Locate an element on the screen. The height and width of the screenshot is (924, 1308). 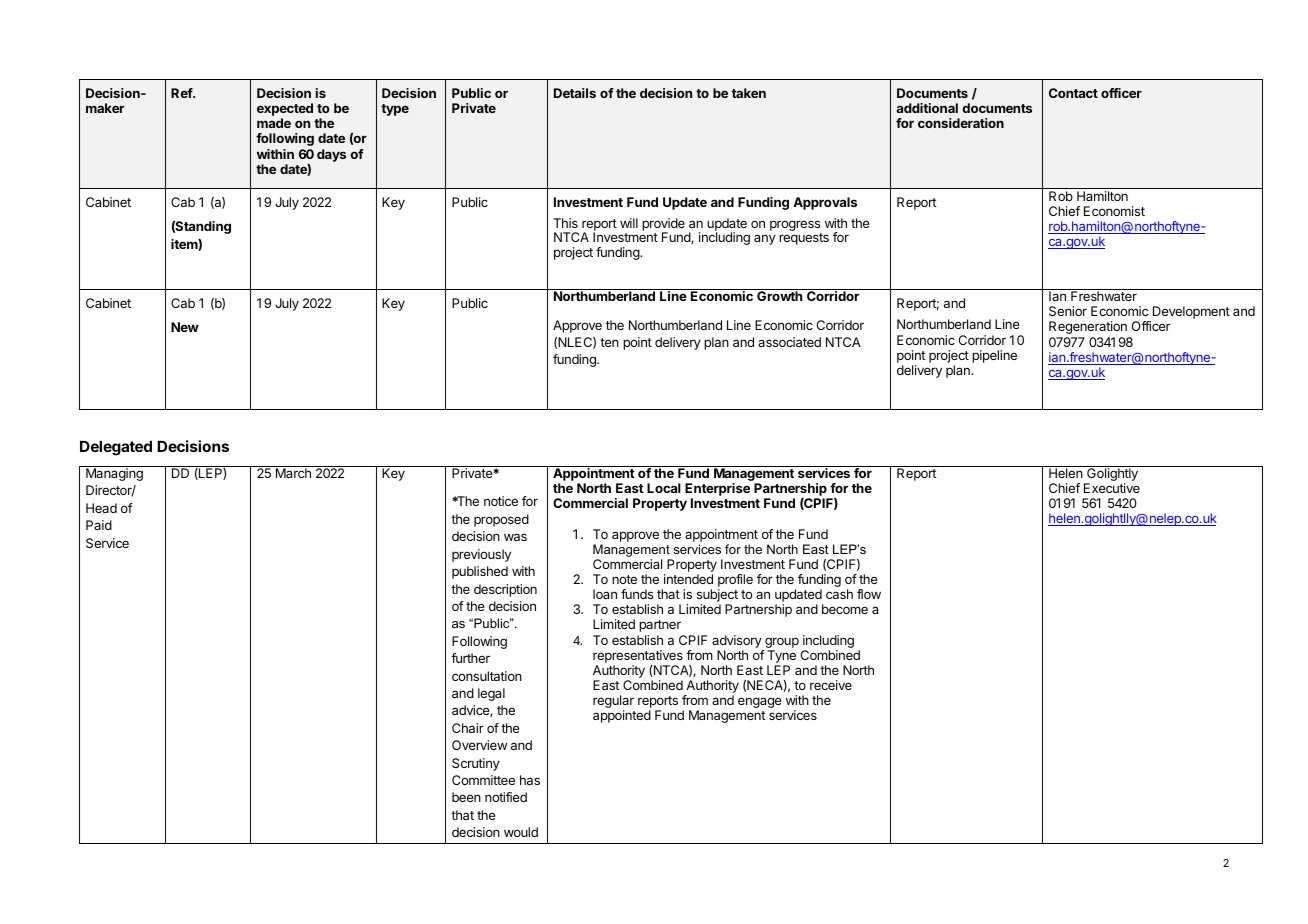
been is located at coordinates (466, 797).
